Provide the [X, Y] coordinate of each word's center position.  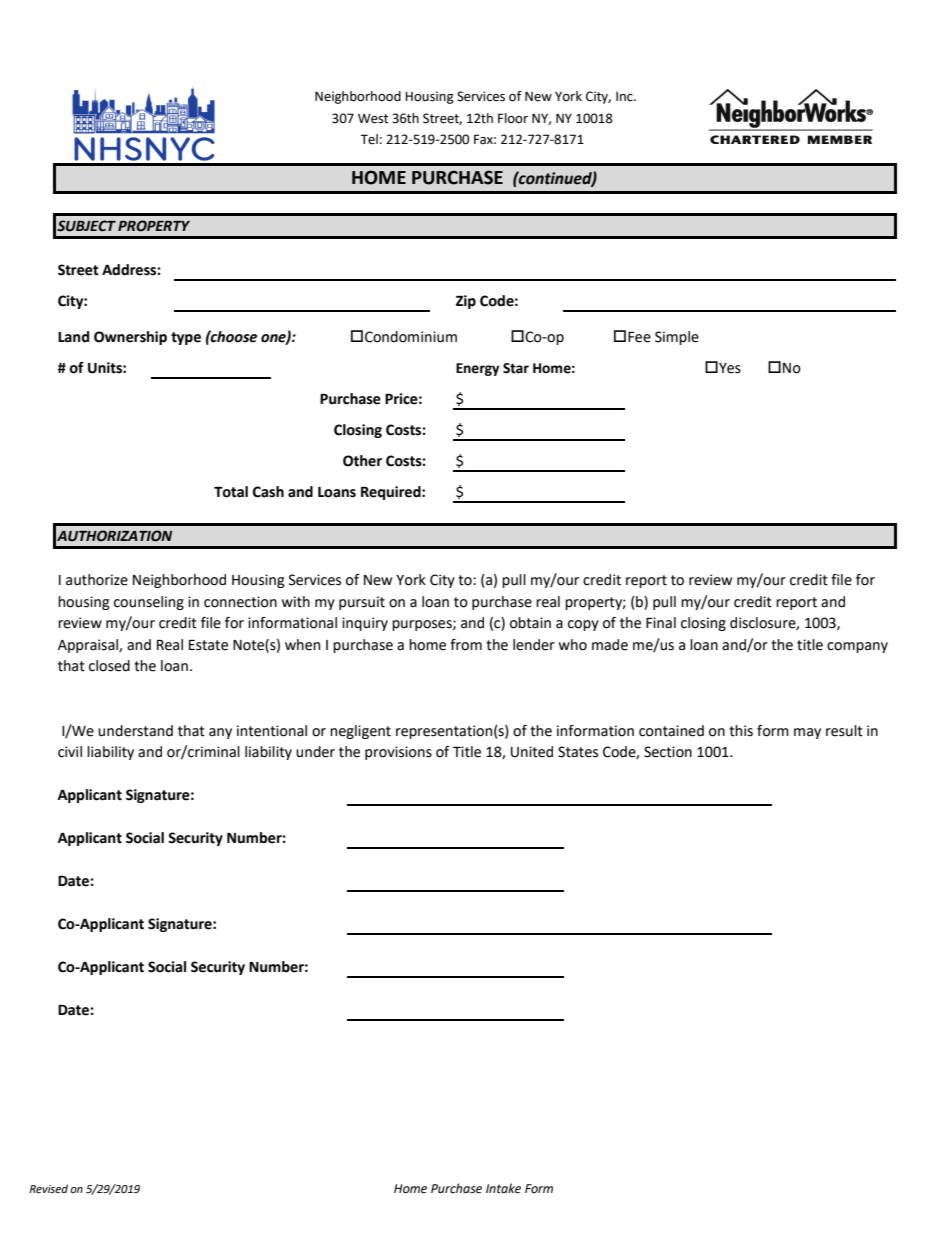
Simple [677, 338]
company [857, 647]
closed [109, 666]
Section [668, 752]
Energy [478, 369]
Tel [369, 139]
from [466, 645]
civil [70, 752]
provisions [398, 753]
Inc [625, 97]
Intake [503, 1188]
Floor [513, 118]
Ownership [130, 338]
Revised [48, 1189]
